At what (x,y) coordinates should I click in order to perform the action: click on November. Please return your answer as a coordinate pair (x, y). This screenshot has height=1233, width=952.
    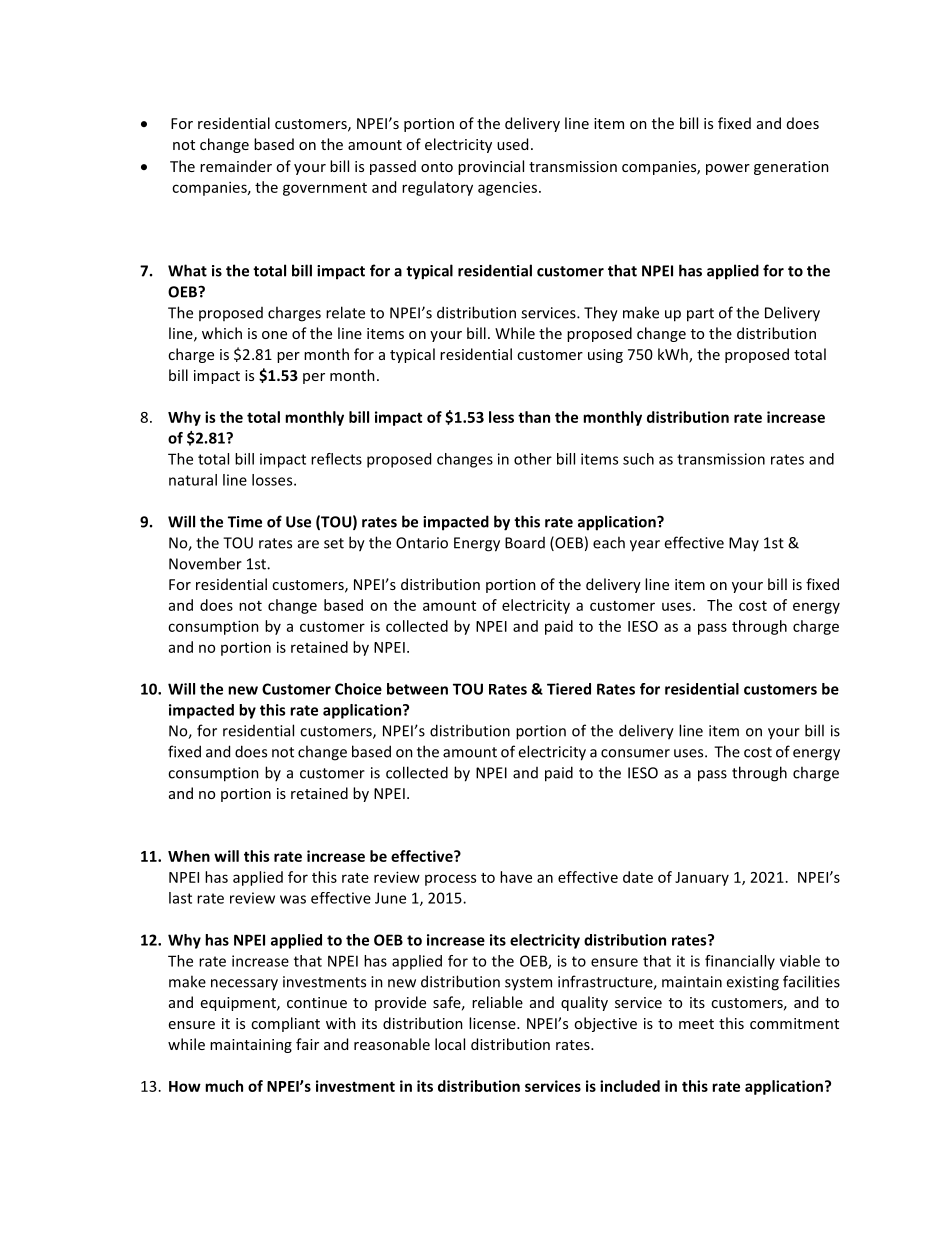
    Looking at the image, I should click on (205, 563).
